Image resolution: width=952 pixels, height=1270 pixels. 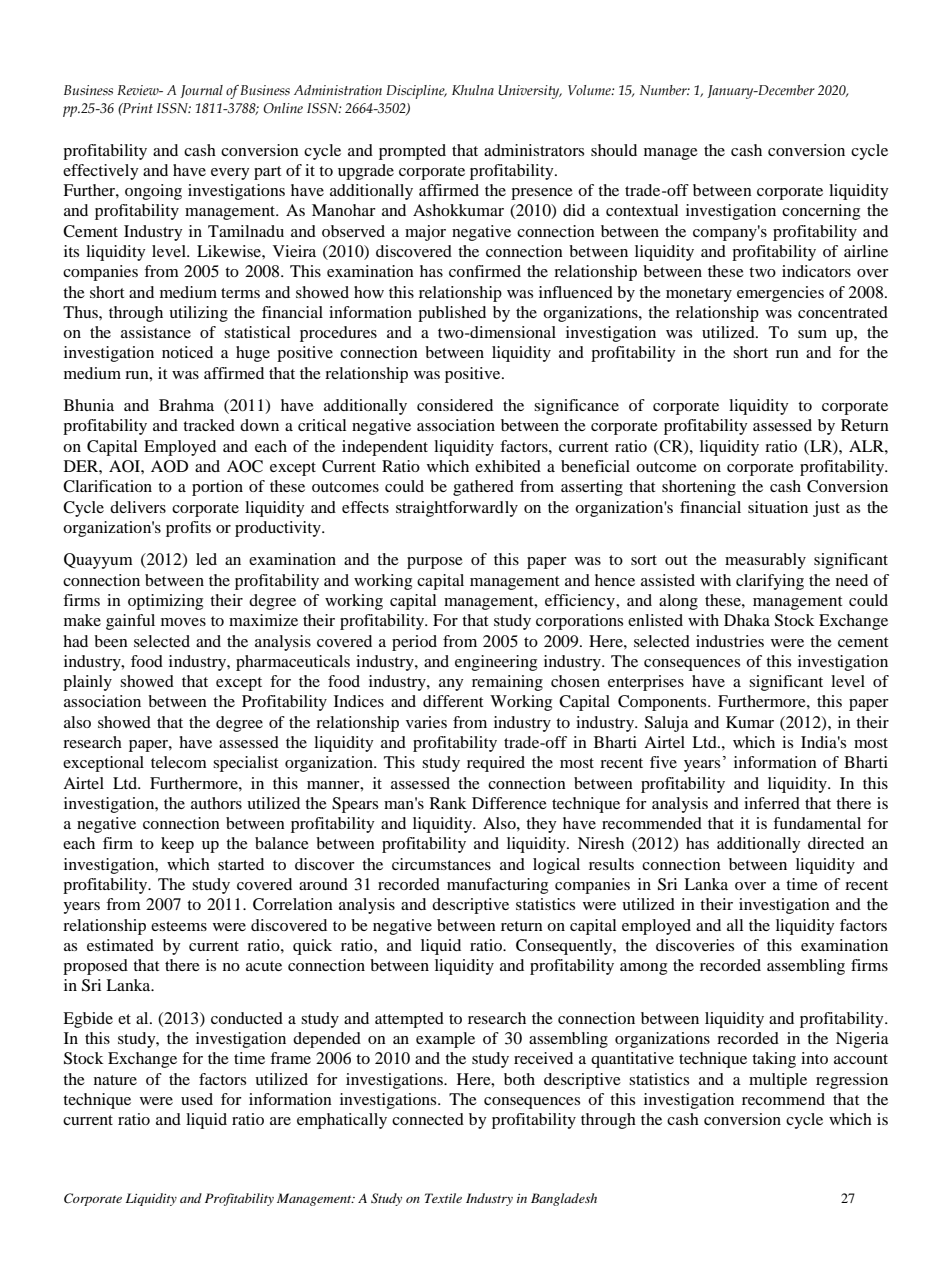 I want to click on Journal, so click(x=201, y=91).
